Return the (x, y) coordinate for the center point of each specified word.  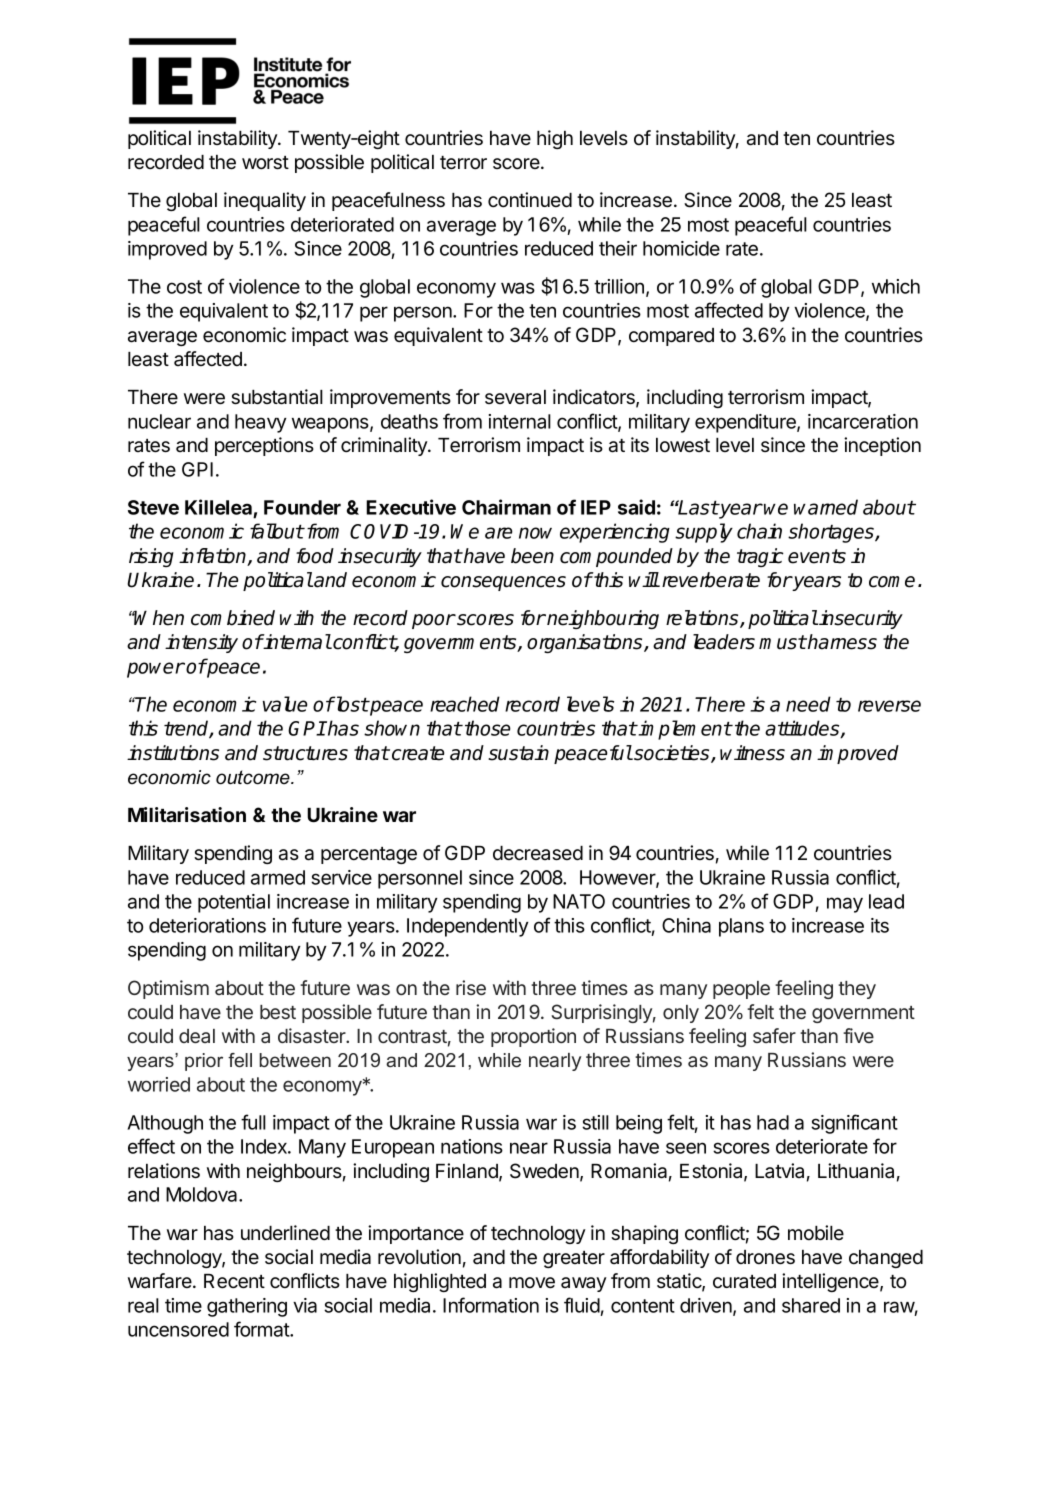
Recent (234, 1281)
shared (811, 1305)
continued (530, 200)
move (532, 1283)
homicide (681, 248)
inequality (265, 201)
